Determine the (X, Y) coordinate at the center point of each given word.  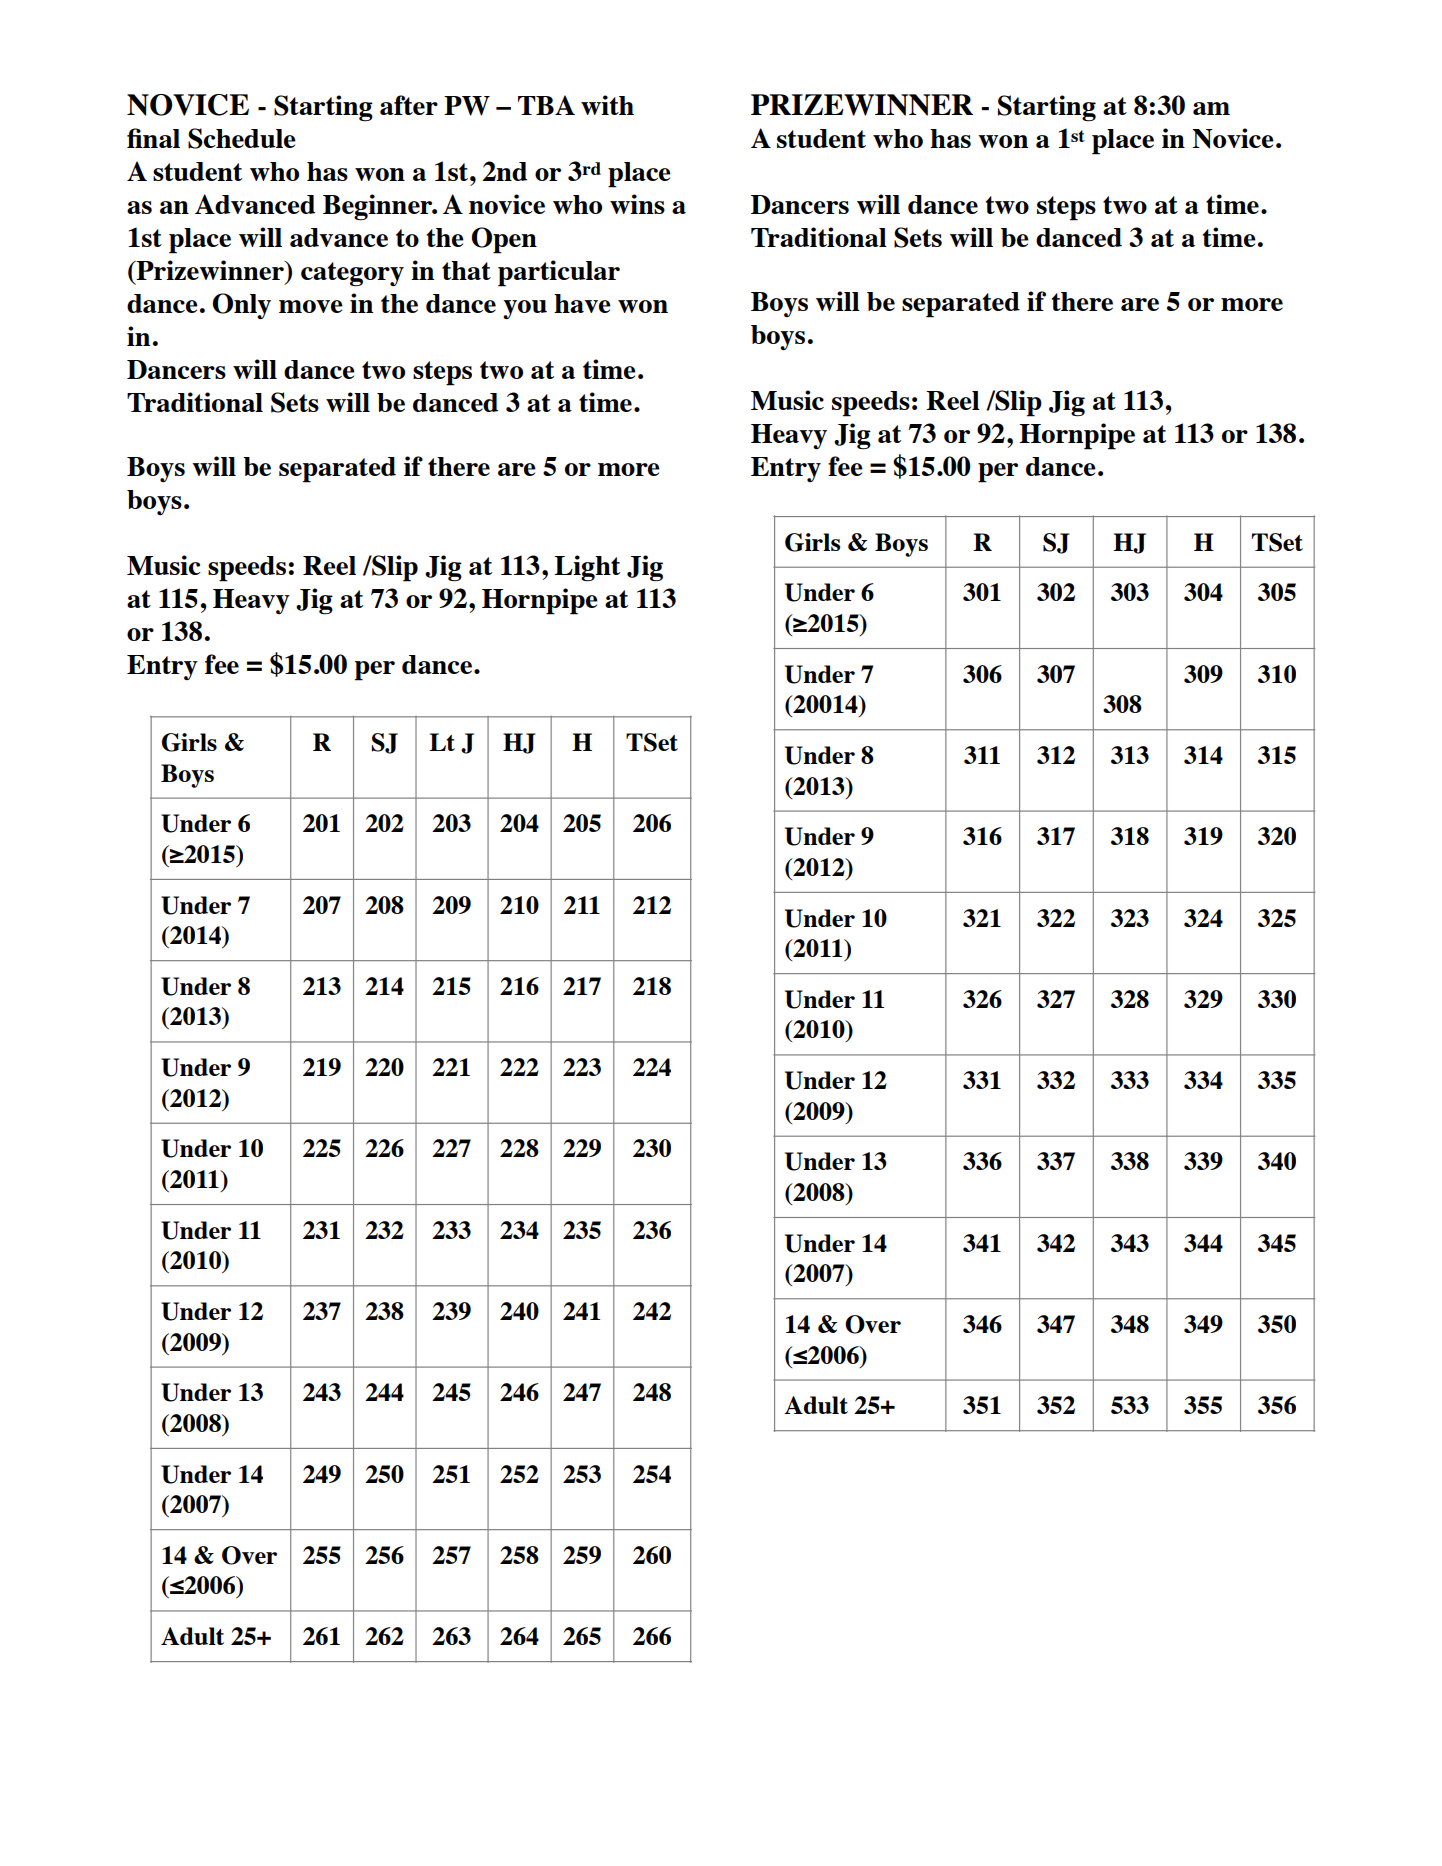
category (352, 274)
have (582, 303)
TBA (546, 105)
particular (559, 273)
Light (587, 568)
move (311, 306)
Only (241, 306)
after (409, 105)
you (525, 309)
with (607, 105)
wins (637, 204)
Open (504, 240)
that (466, 270)
